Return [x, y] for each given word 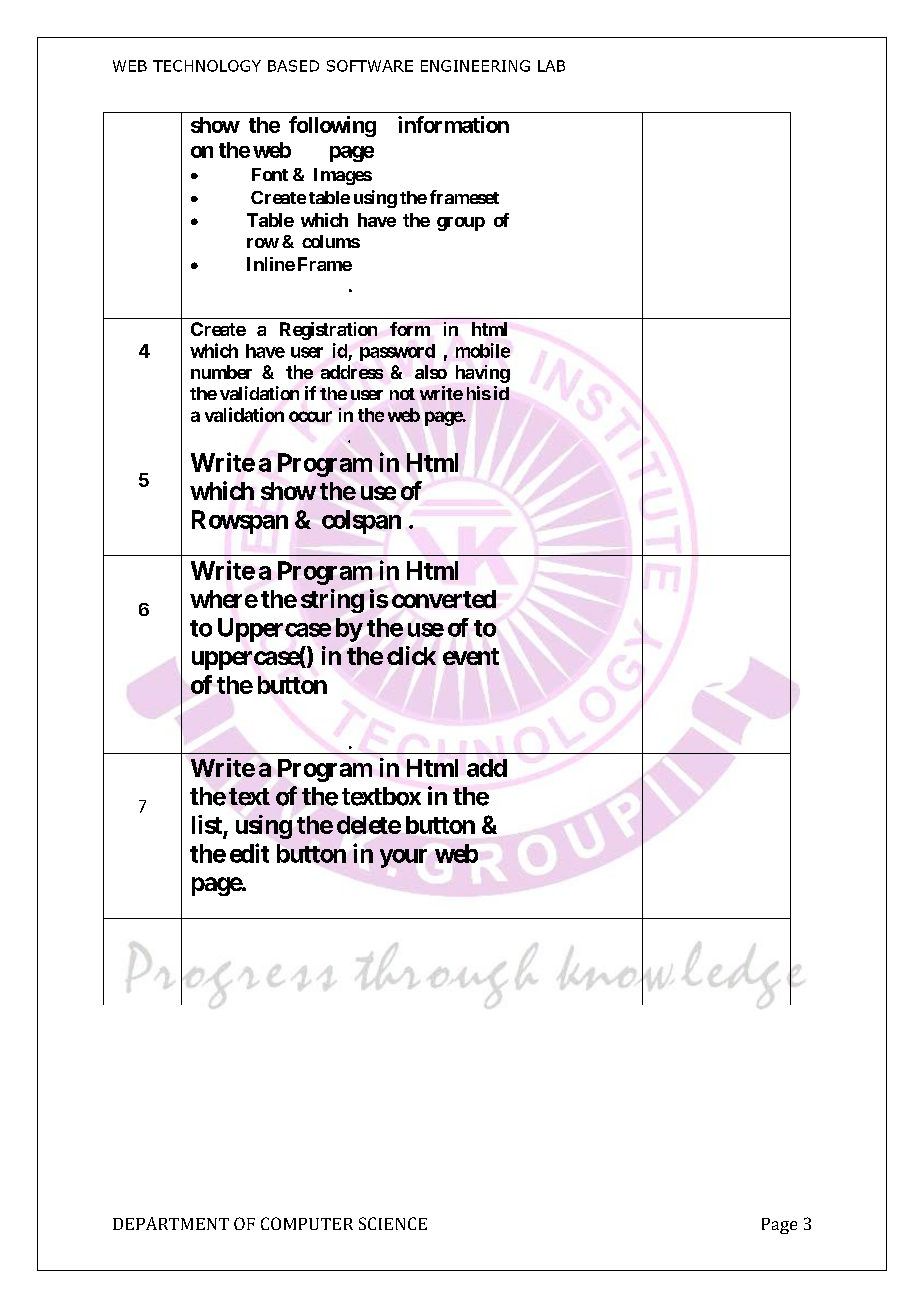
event [471, 656]
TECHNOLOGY [207, 66]
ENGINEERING [475, 66]
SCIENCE [393, 1223]
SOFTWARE [370, 66]
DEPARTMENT [171, 1223]
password [397, 352]
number [221, 372]
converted [444, 599]
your [403, 858]
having [483, 374]
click [411, 655]
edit [249, 853]
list [208, 826]
